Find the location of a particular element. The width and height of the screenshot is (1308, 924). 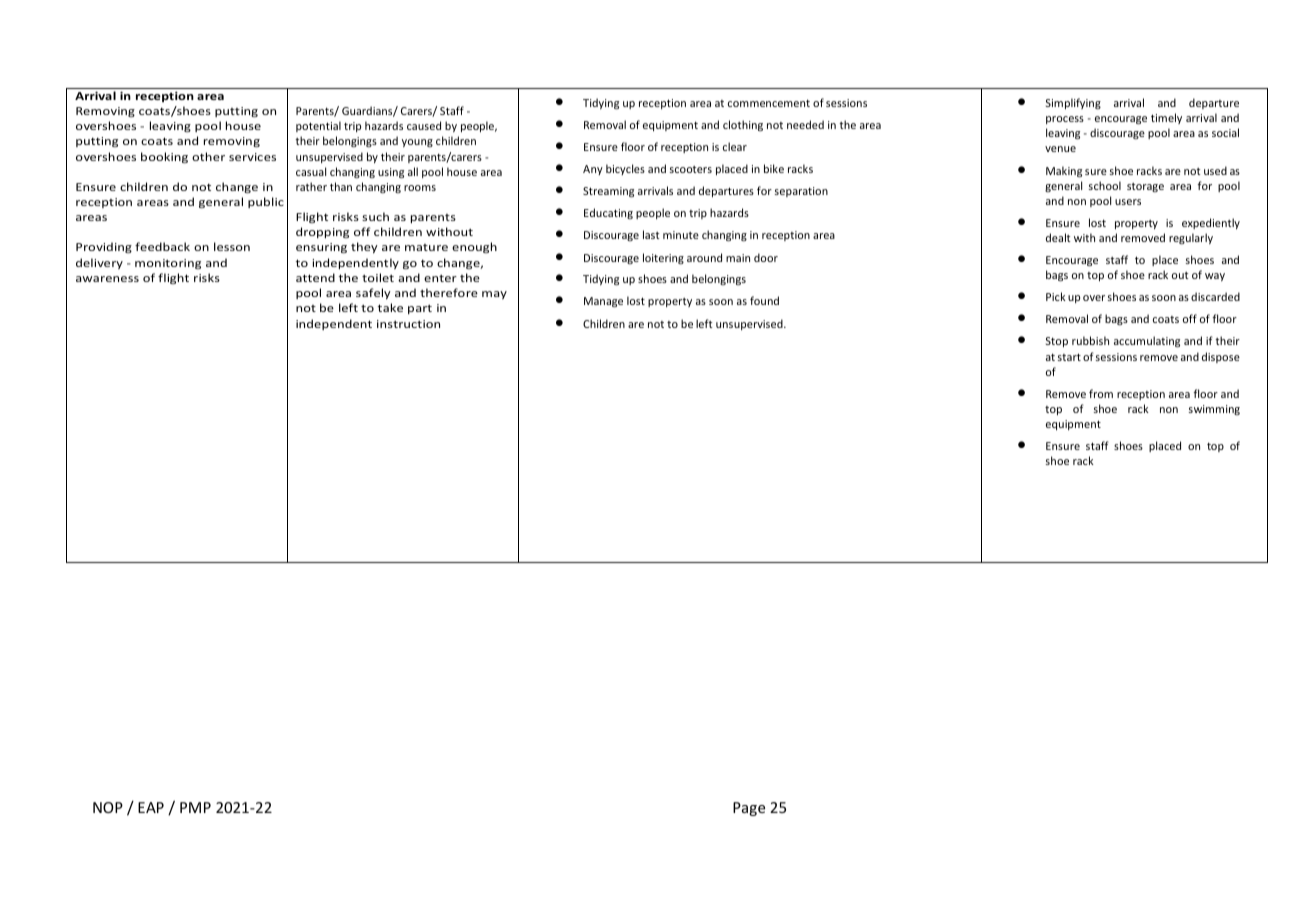

from is located at coordinates (1101, 393).
